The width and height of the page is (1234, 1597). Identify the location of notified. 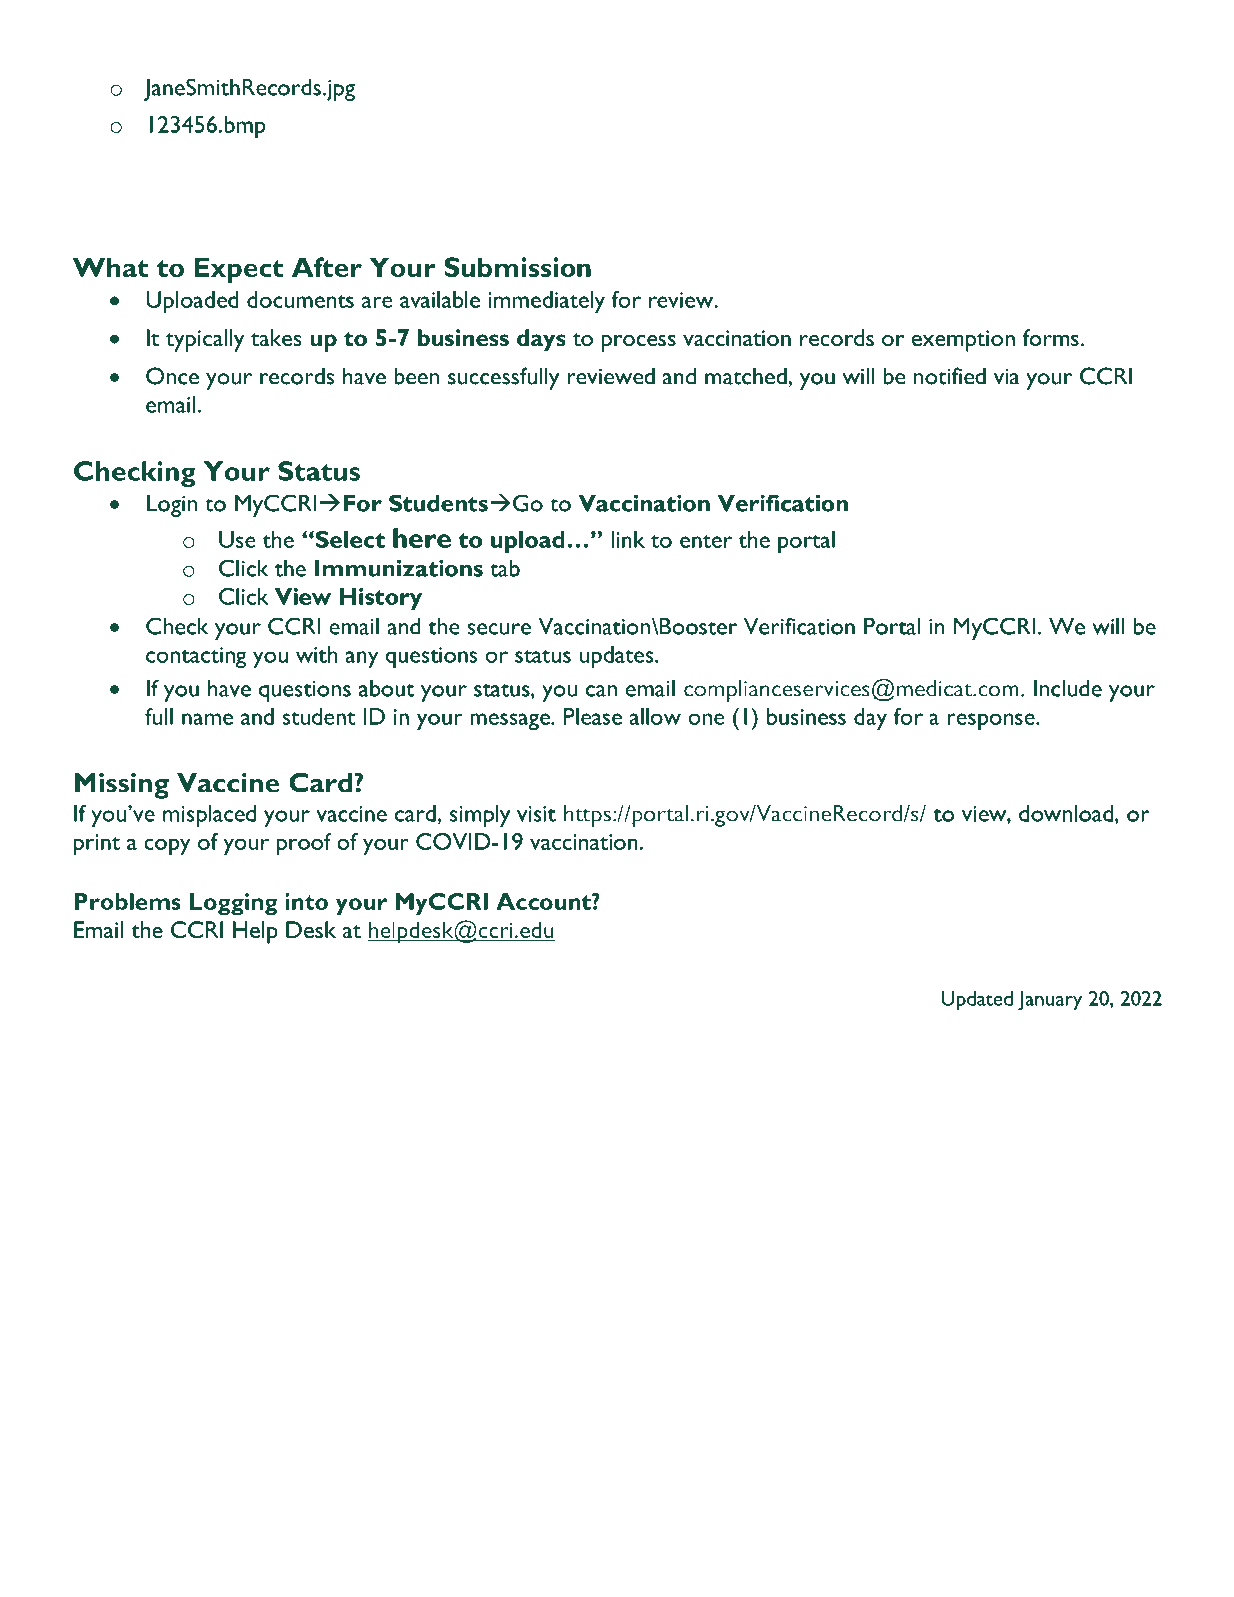
(950, 376).
